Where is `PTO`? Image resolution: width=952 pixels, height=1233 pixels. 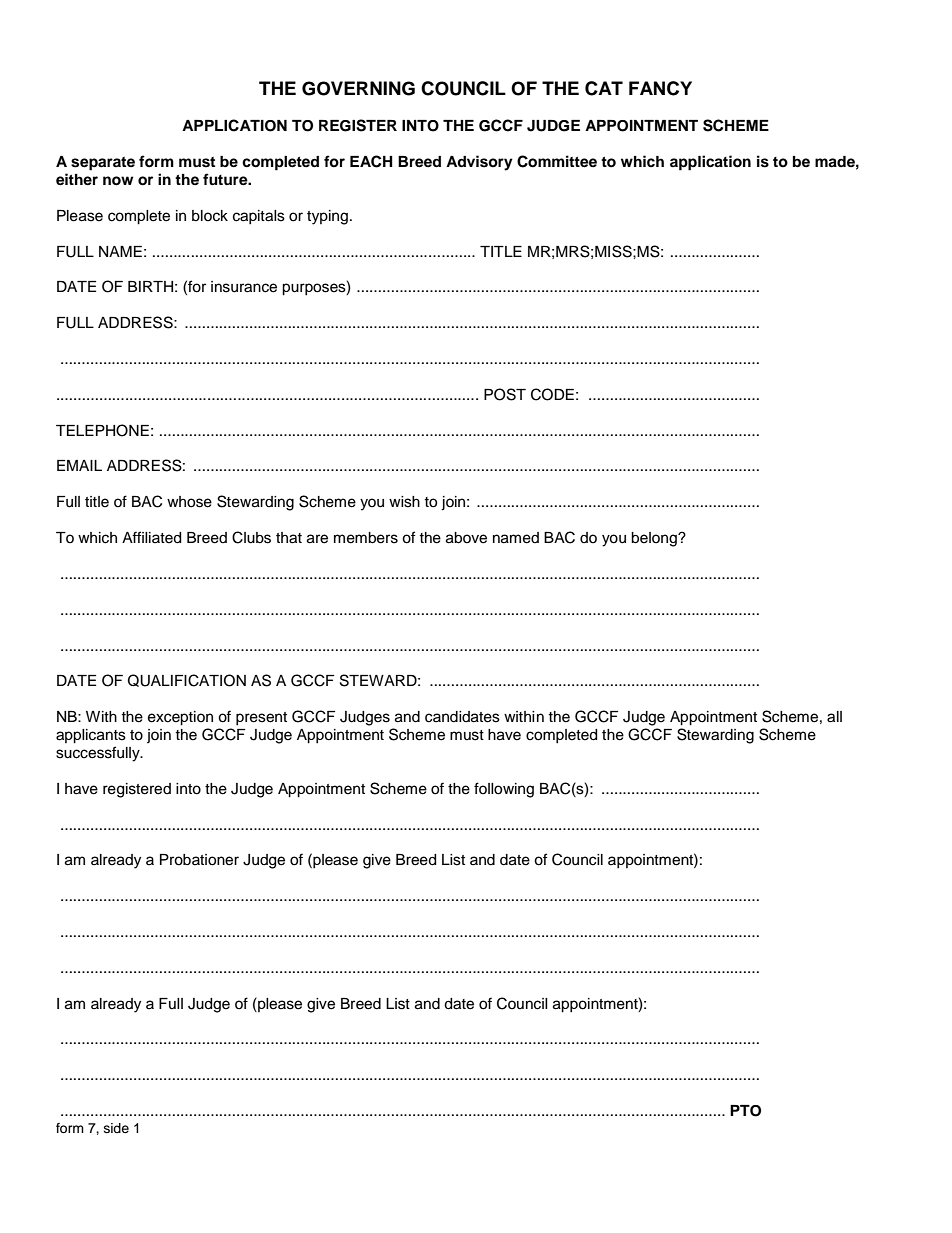 PTO is located at coordinates (745, 1111).
